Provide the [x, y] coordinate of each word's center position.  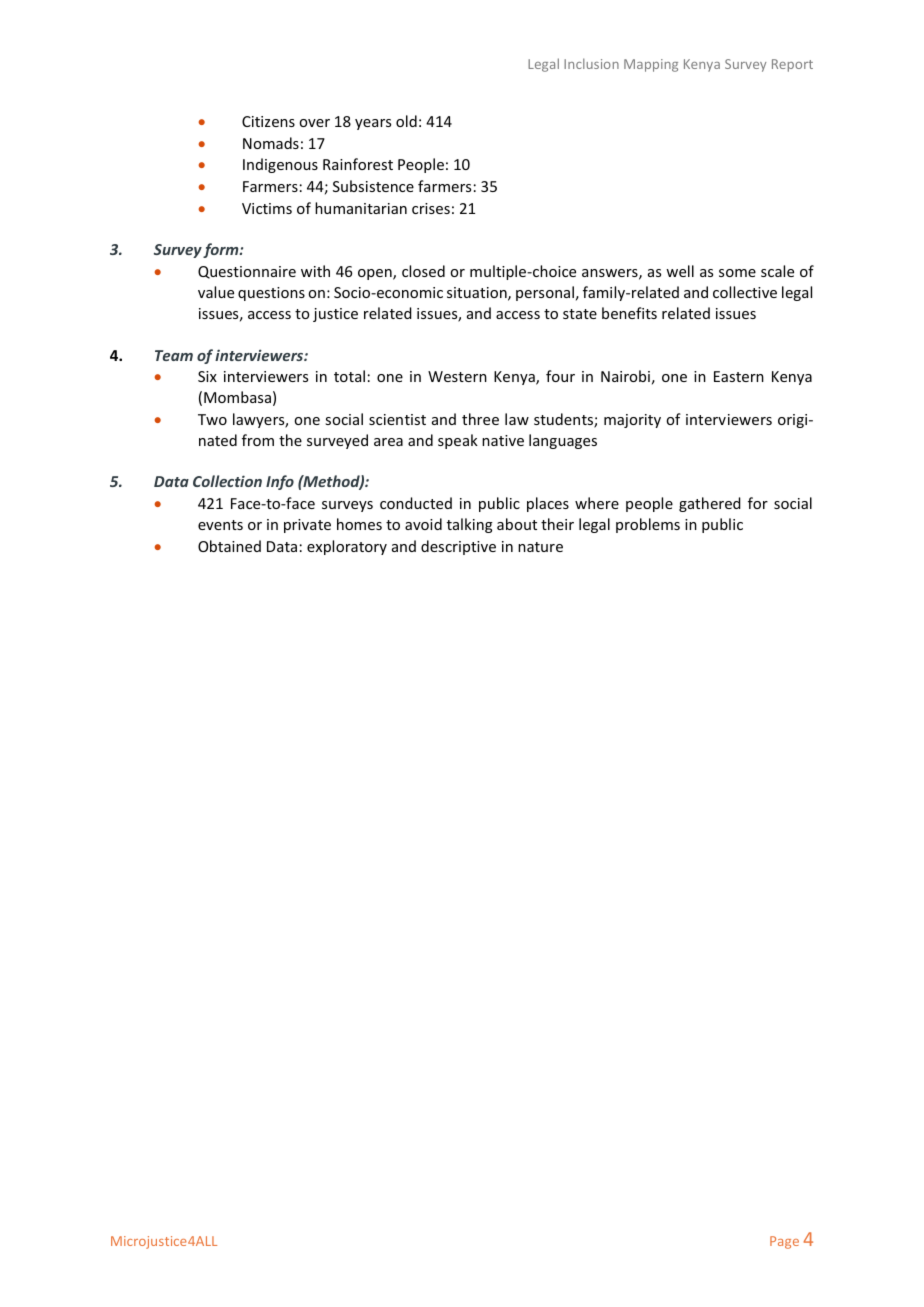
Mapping [651, 65]
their [557, 524]
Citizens [268, 121]
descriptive [458, 547]
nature [540, 547]
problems [648, 525]
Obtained [229, 546]
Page [784, 1242]
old [406, 121]
